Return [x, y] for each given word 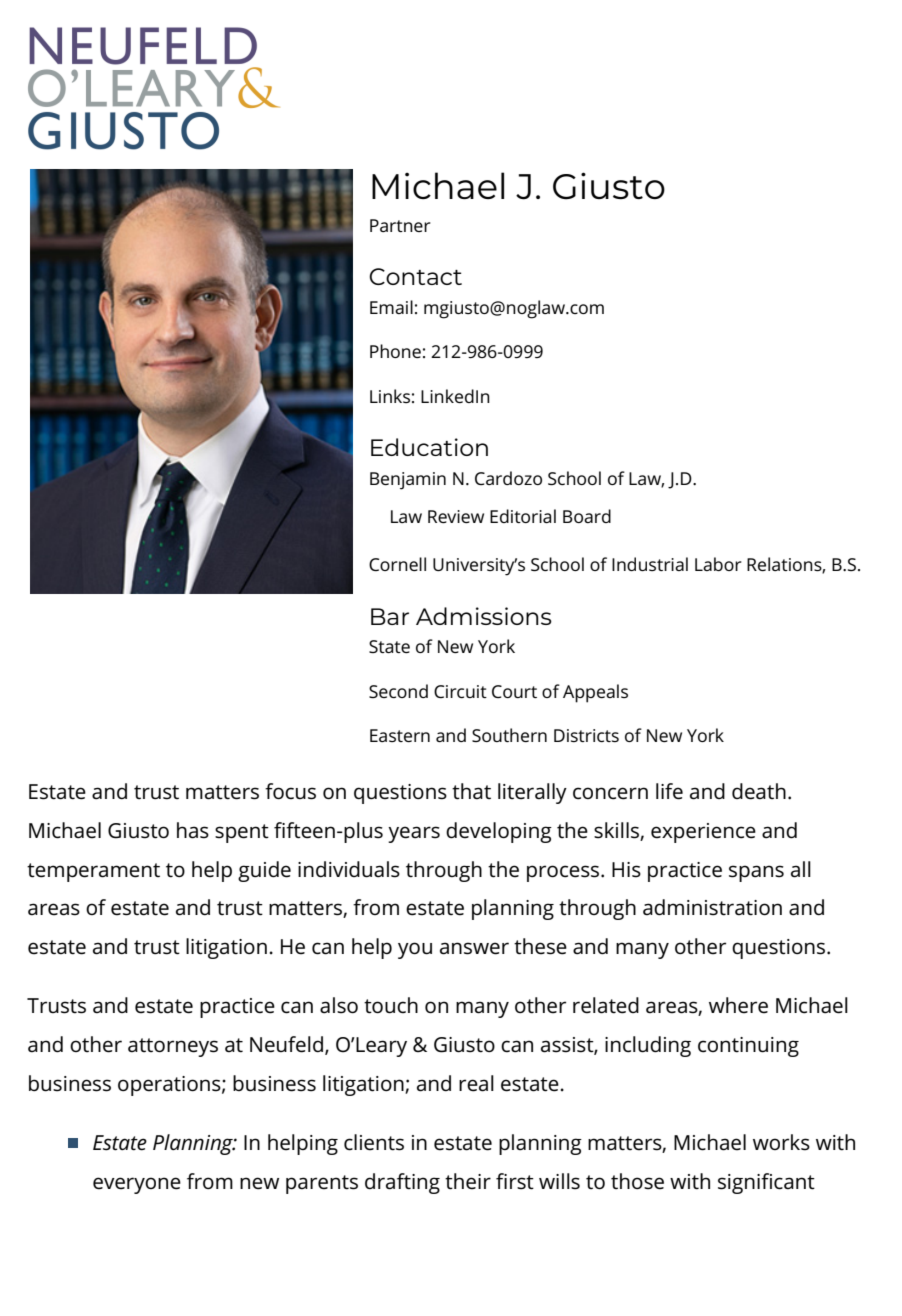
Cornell [397, 564]
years [414, 834]
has [193, 830]
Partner [400, 225]
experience [703, 833]
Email [391, 307]
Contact [415, 276]
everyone [137, 1185]
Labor [718, 564]
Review [456, 516]
